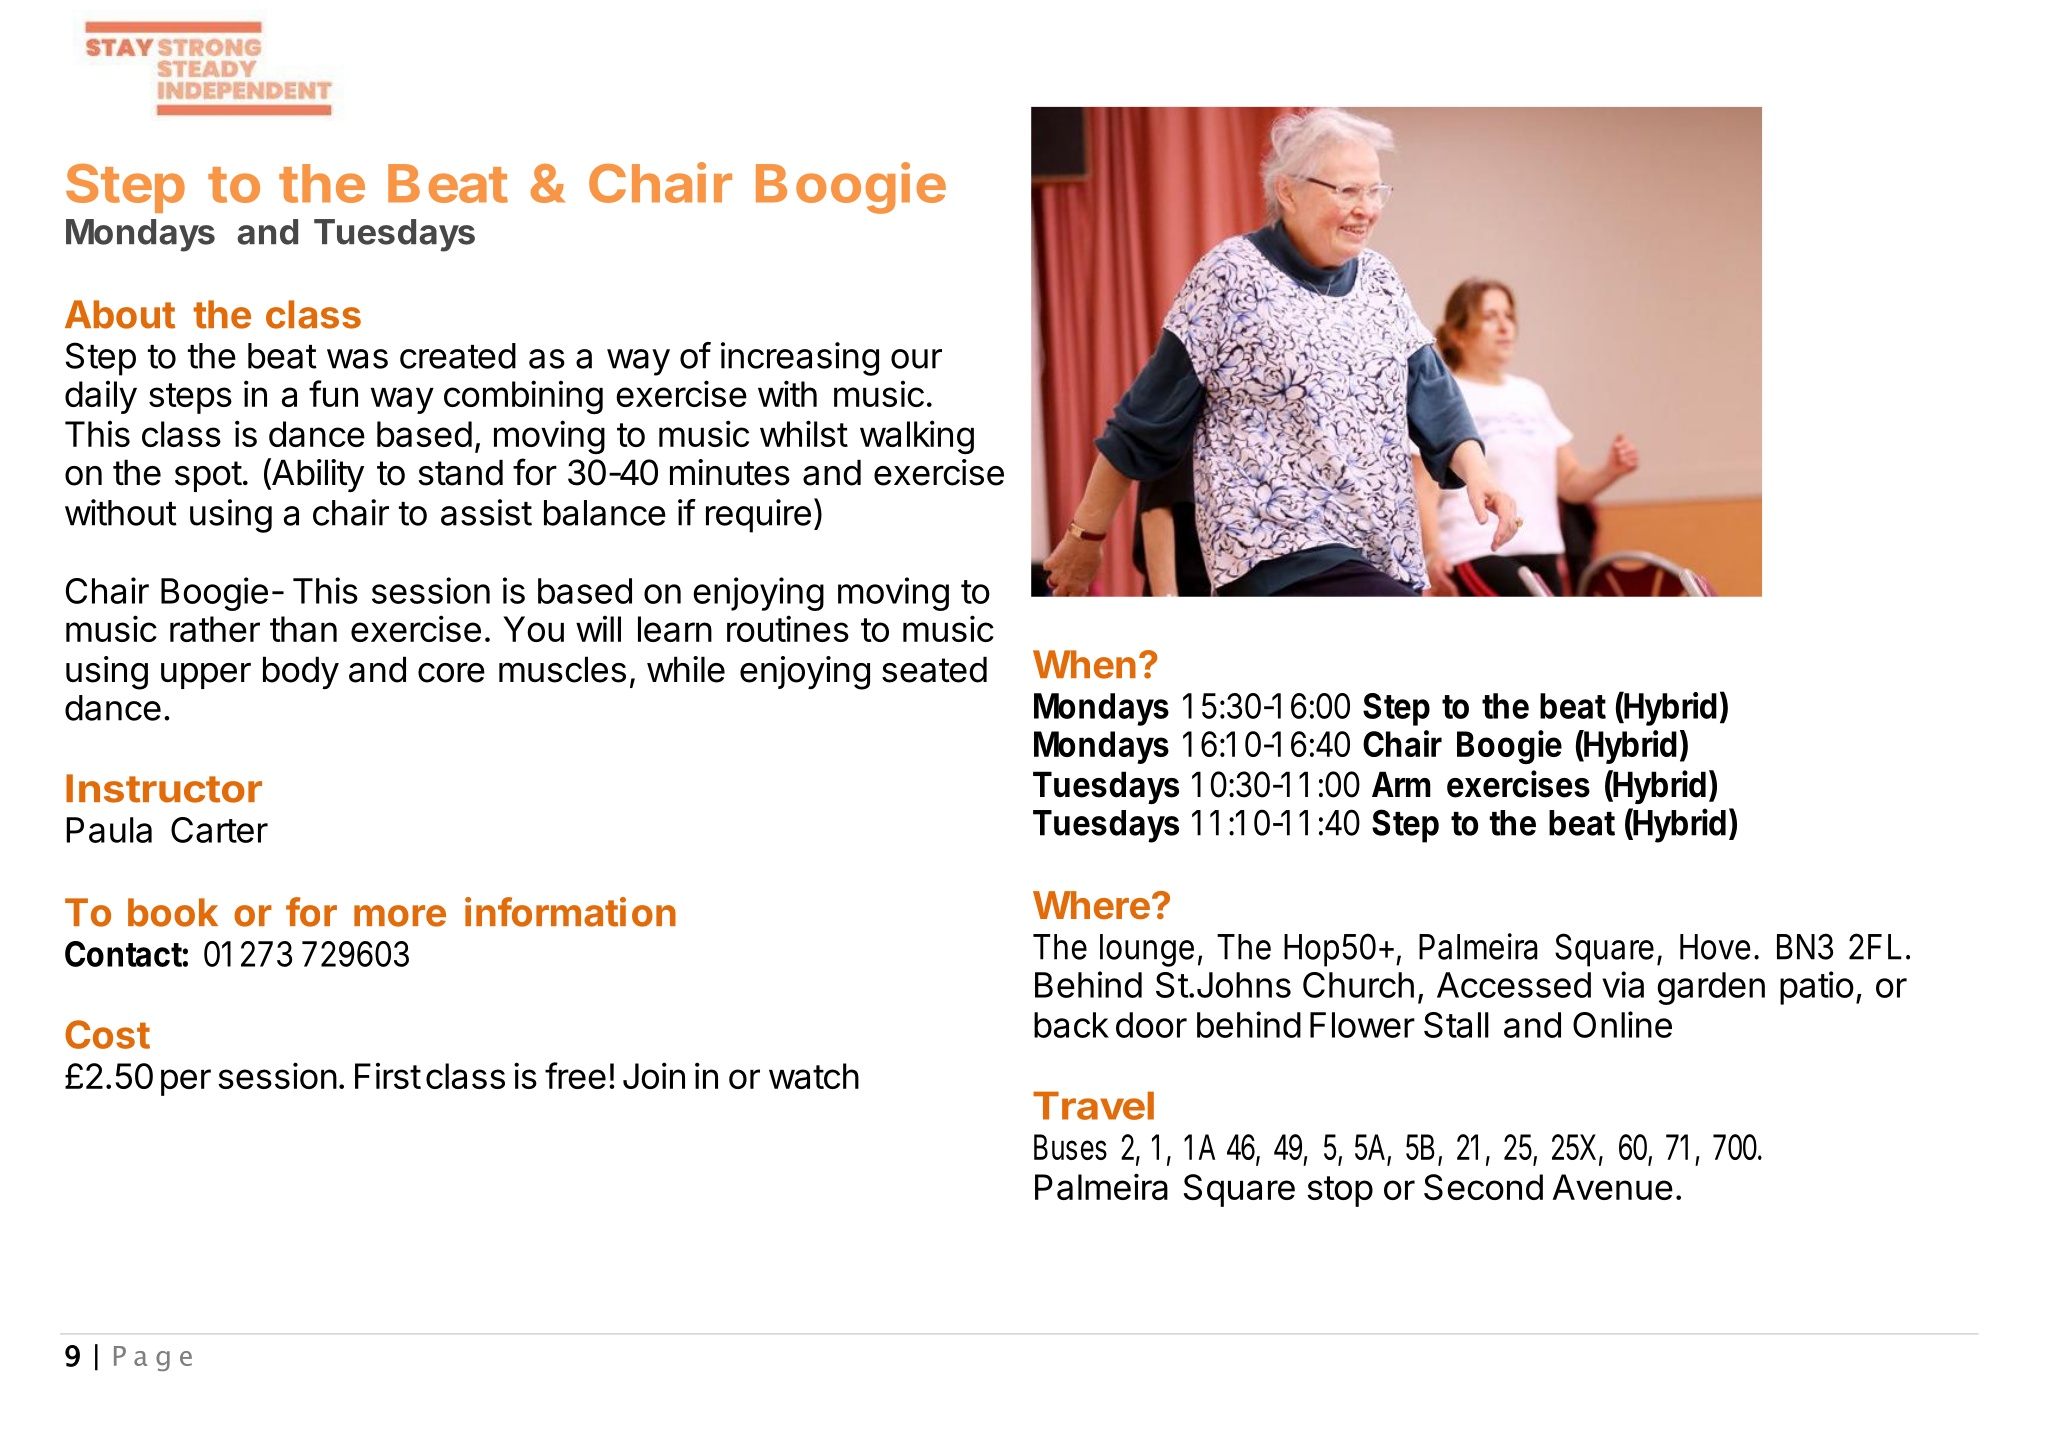 Image resolution: width=2046 pixels, height=1446 pixels. Describe the element at coordinates (1070, 1147) in the screenshot. I see `Buses` at that location.
